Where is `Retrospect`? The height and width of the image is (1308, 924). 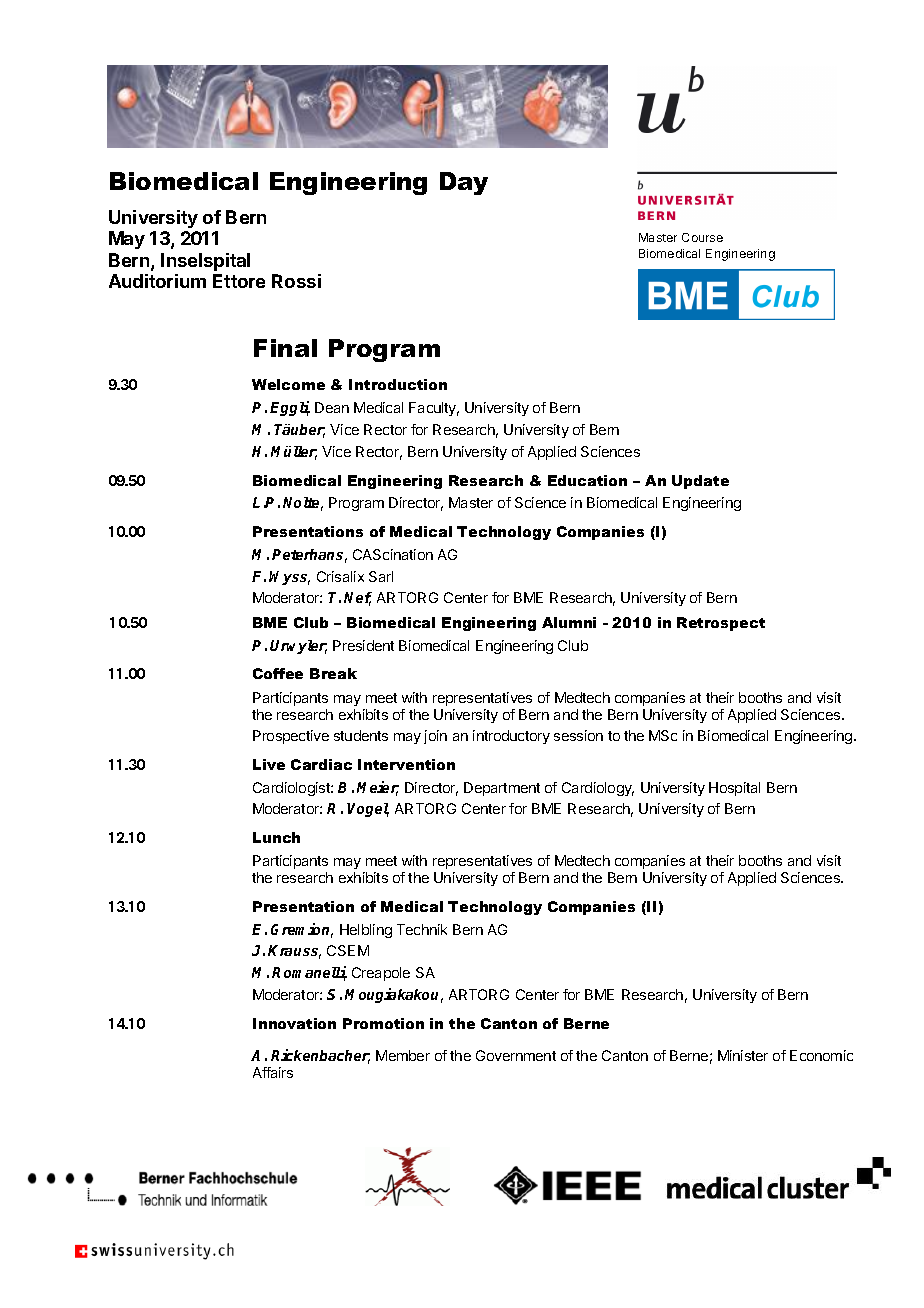
Retrospect is located at coordinates (721, 624).
